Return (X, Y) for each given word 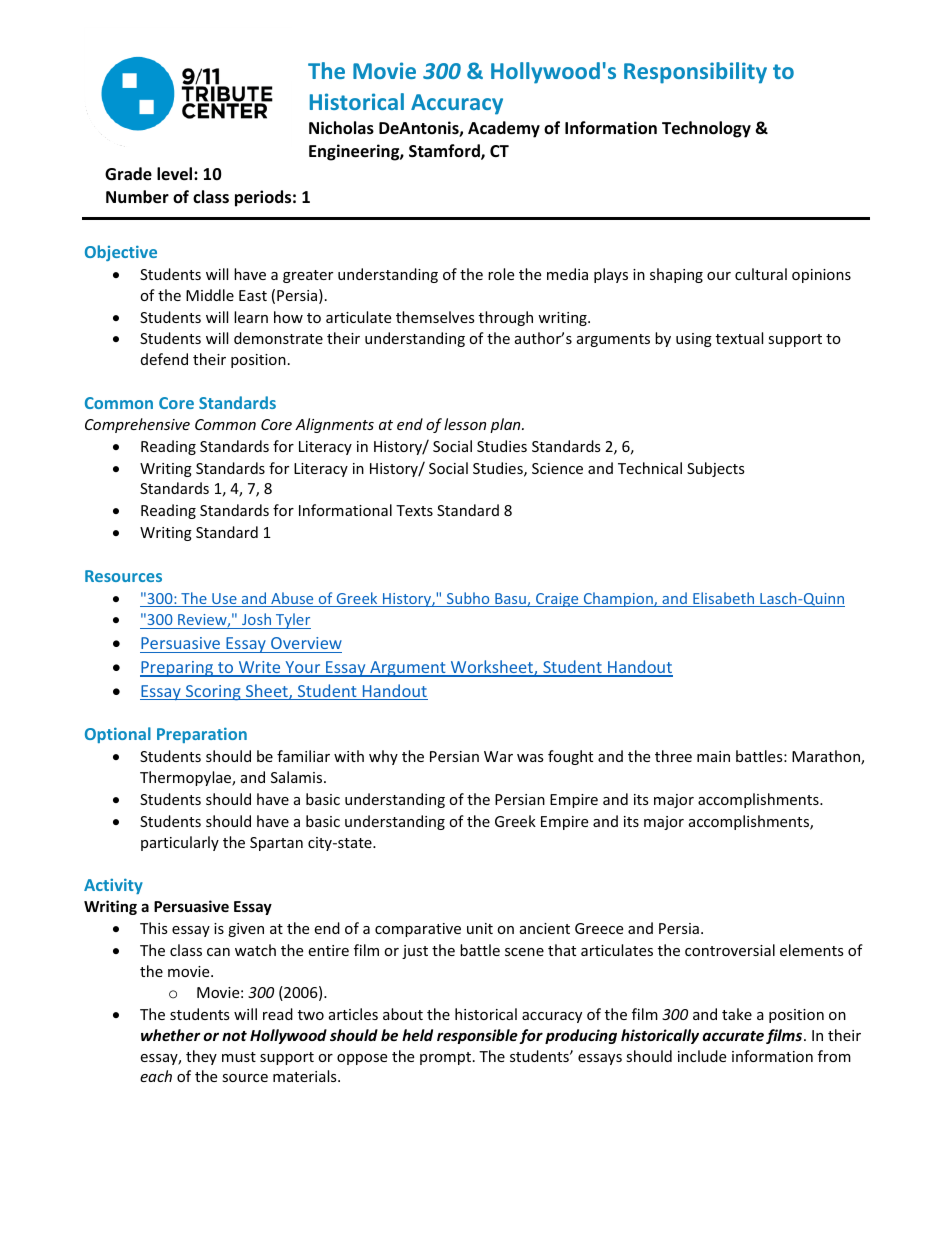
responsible (477, 1036)
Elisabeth (724, 599)
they (201, 1057)
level (176, 174)
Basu (510, 600)
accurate (733, 1036)
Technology (706, 129)
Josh (257, 621)
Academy (504, 129)
